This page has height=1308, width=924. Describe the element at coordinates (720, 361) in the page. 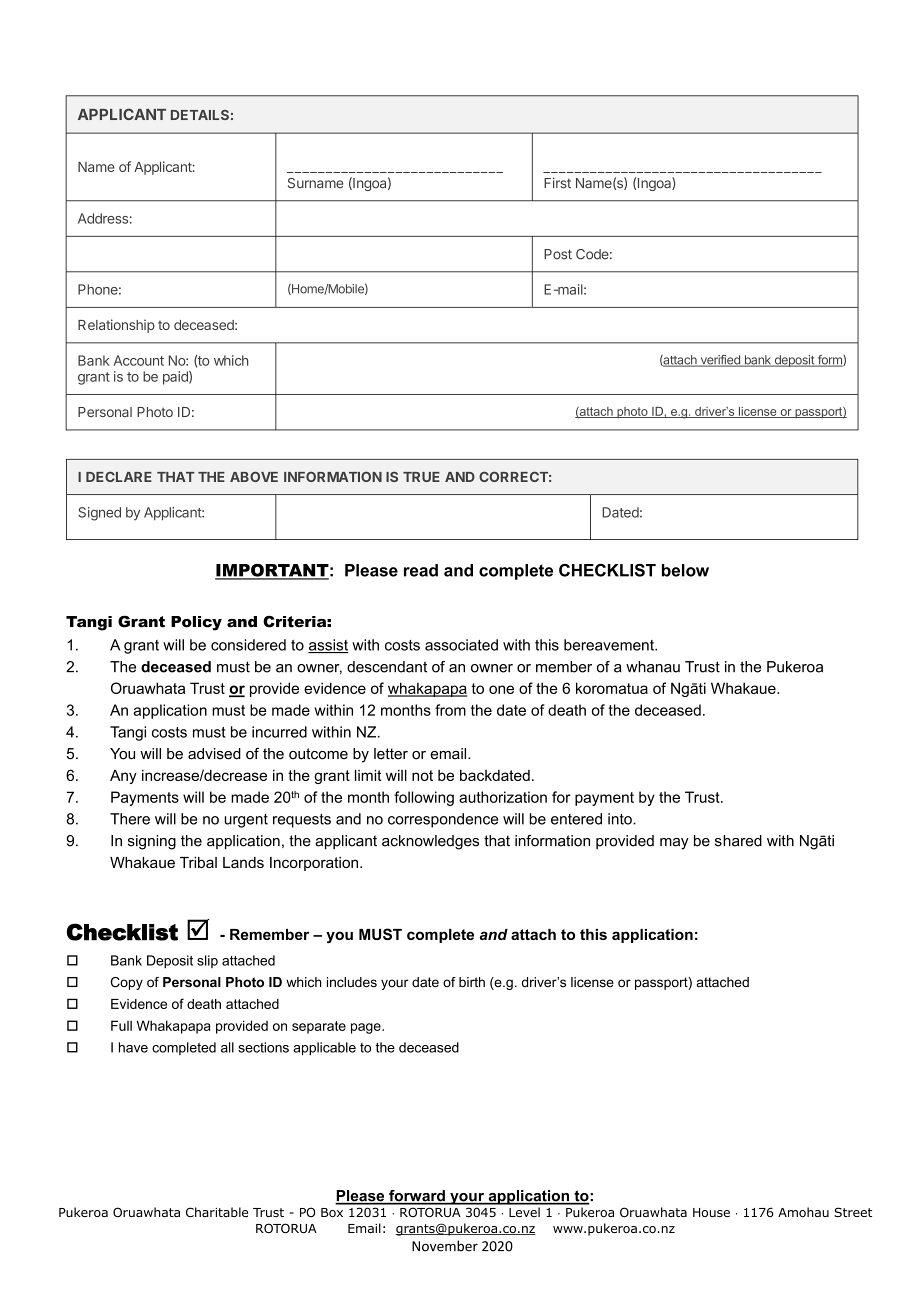

I see `verified` at that location.
